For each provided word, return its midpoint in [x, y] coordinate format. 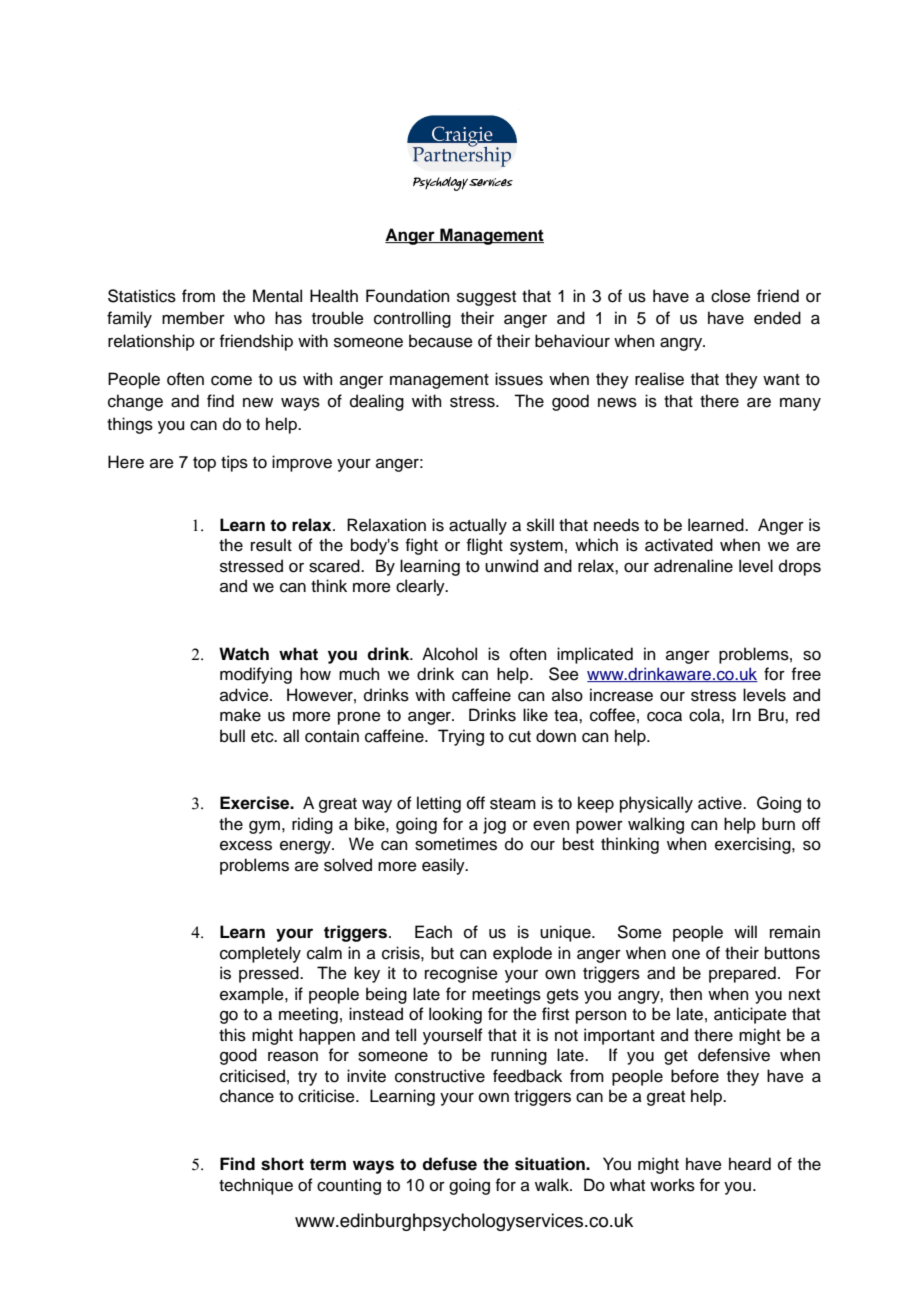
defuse [449, 1164]
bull [232, 736]
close [731, 296]
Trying [461, 737]
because [441, 341]
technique [256, 1186]
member [193, 318]
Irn [741, 714]
